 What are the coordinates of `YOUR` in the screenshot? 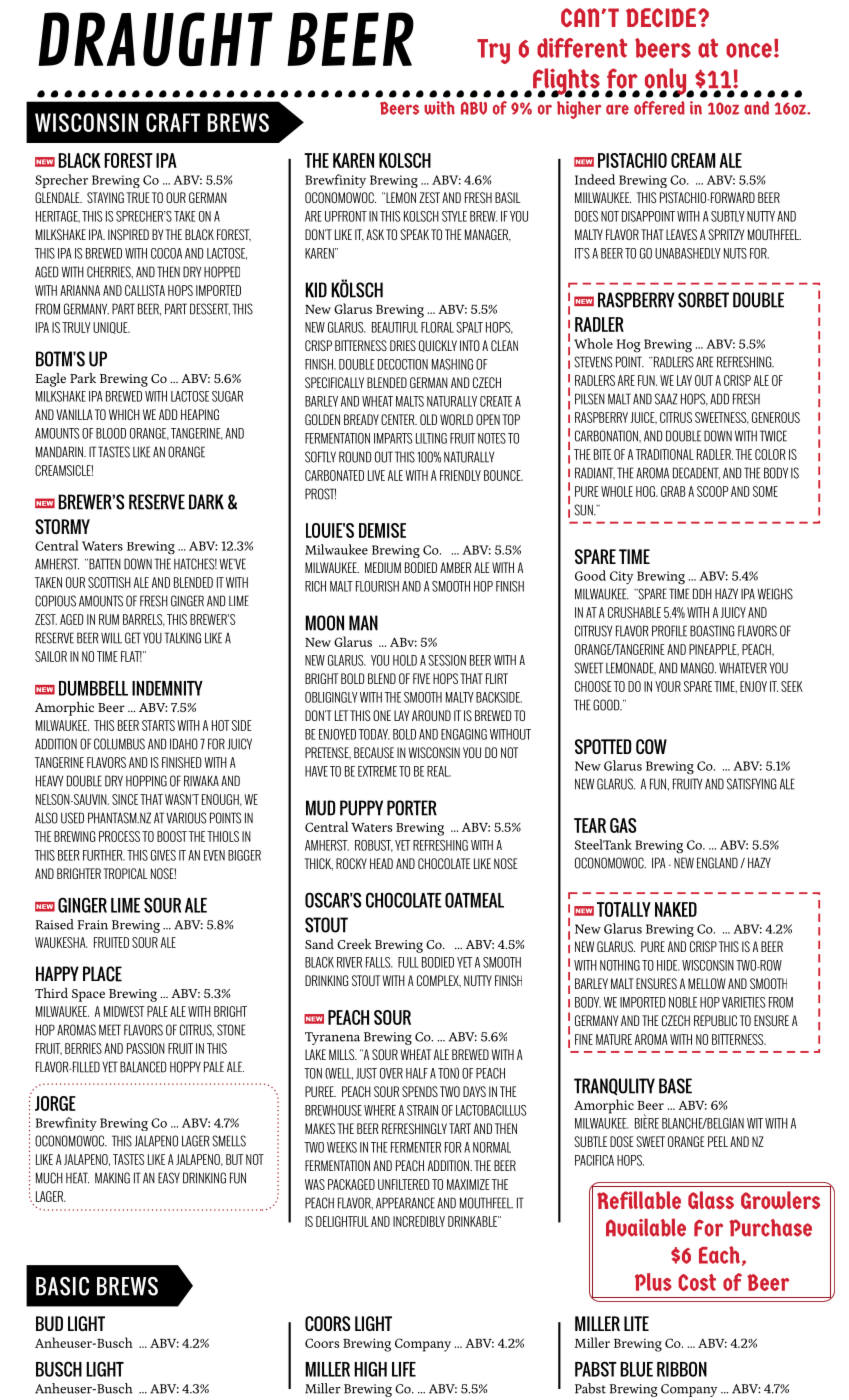 It's located at (668, 686).
